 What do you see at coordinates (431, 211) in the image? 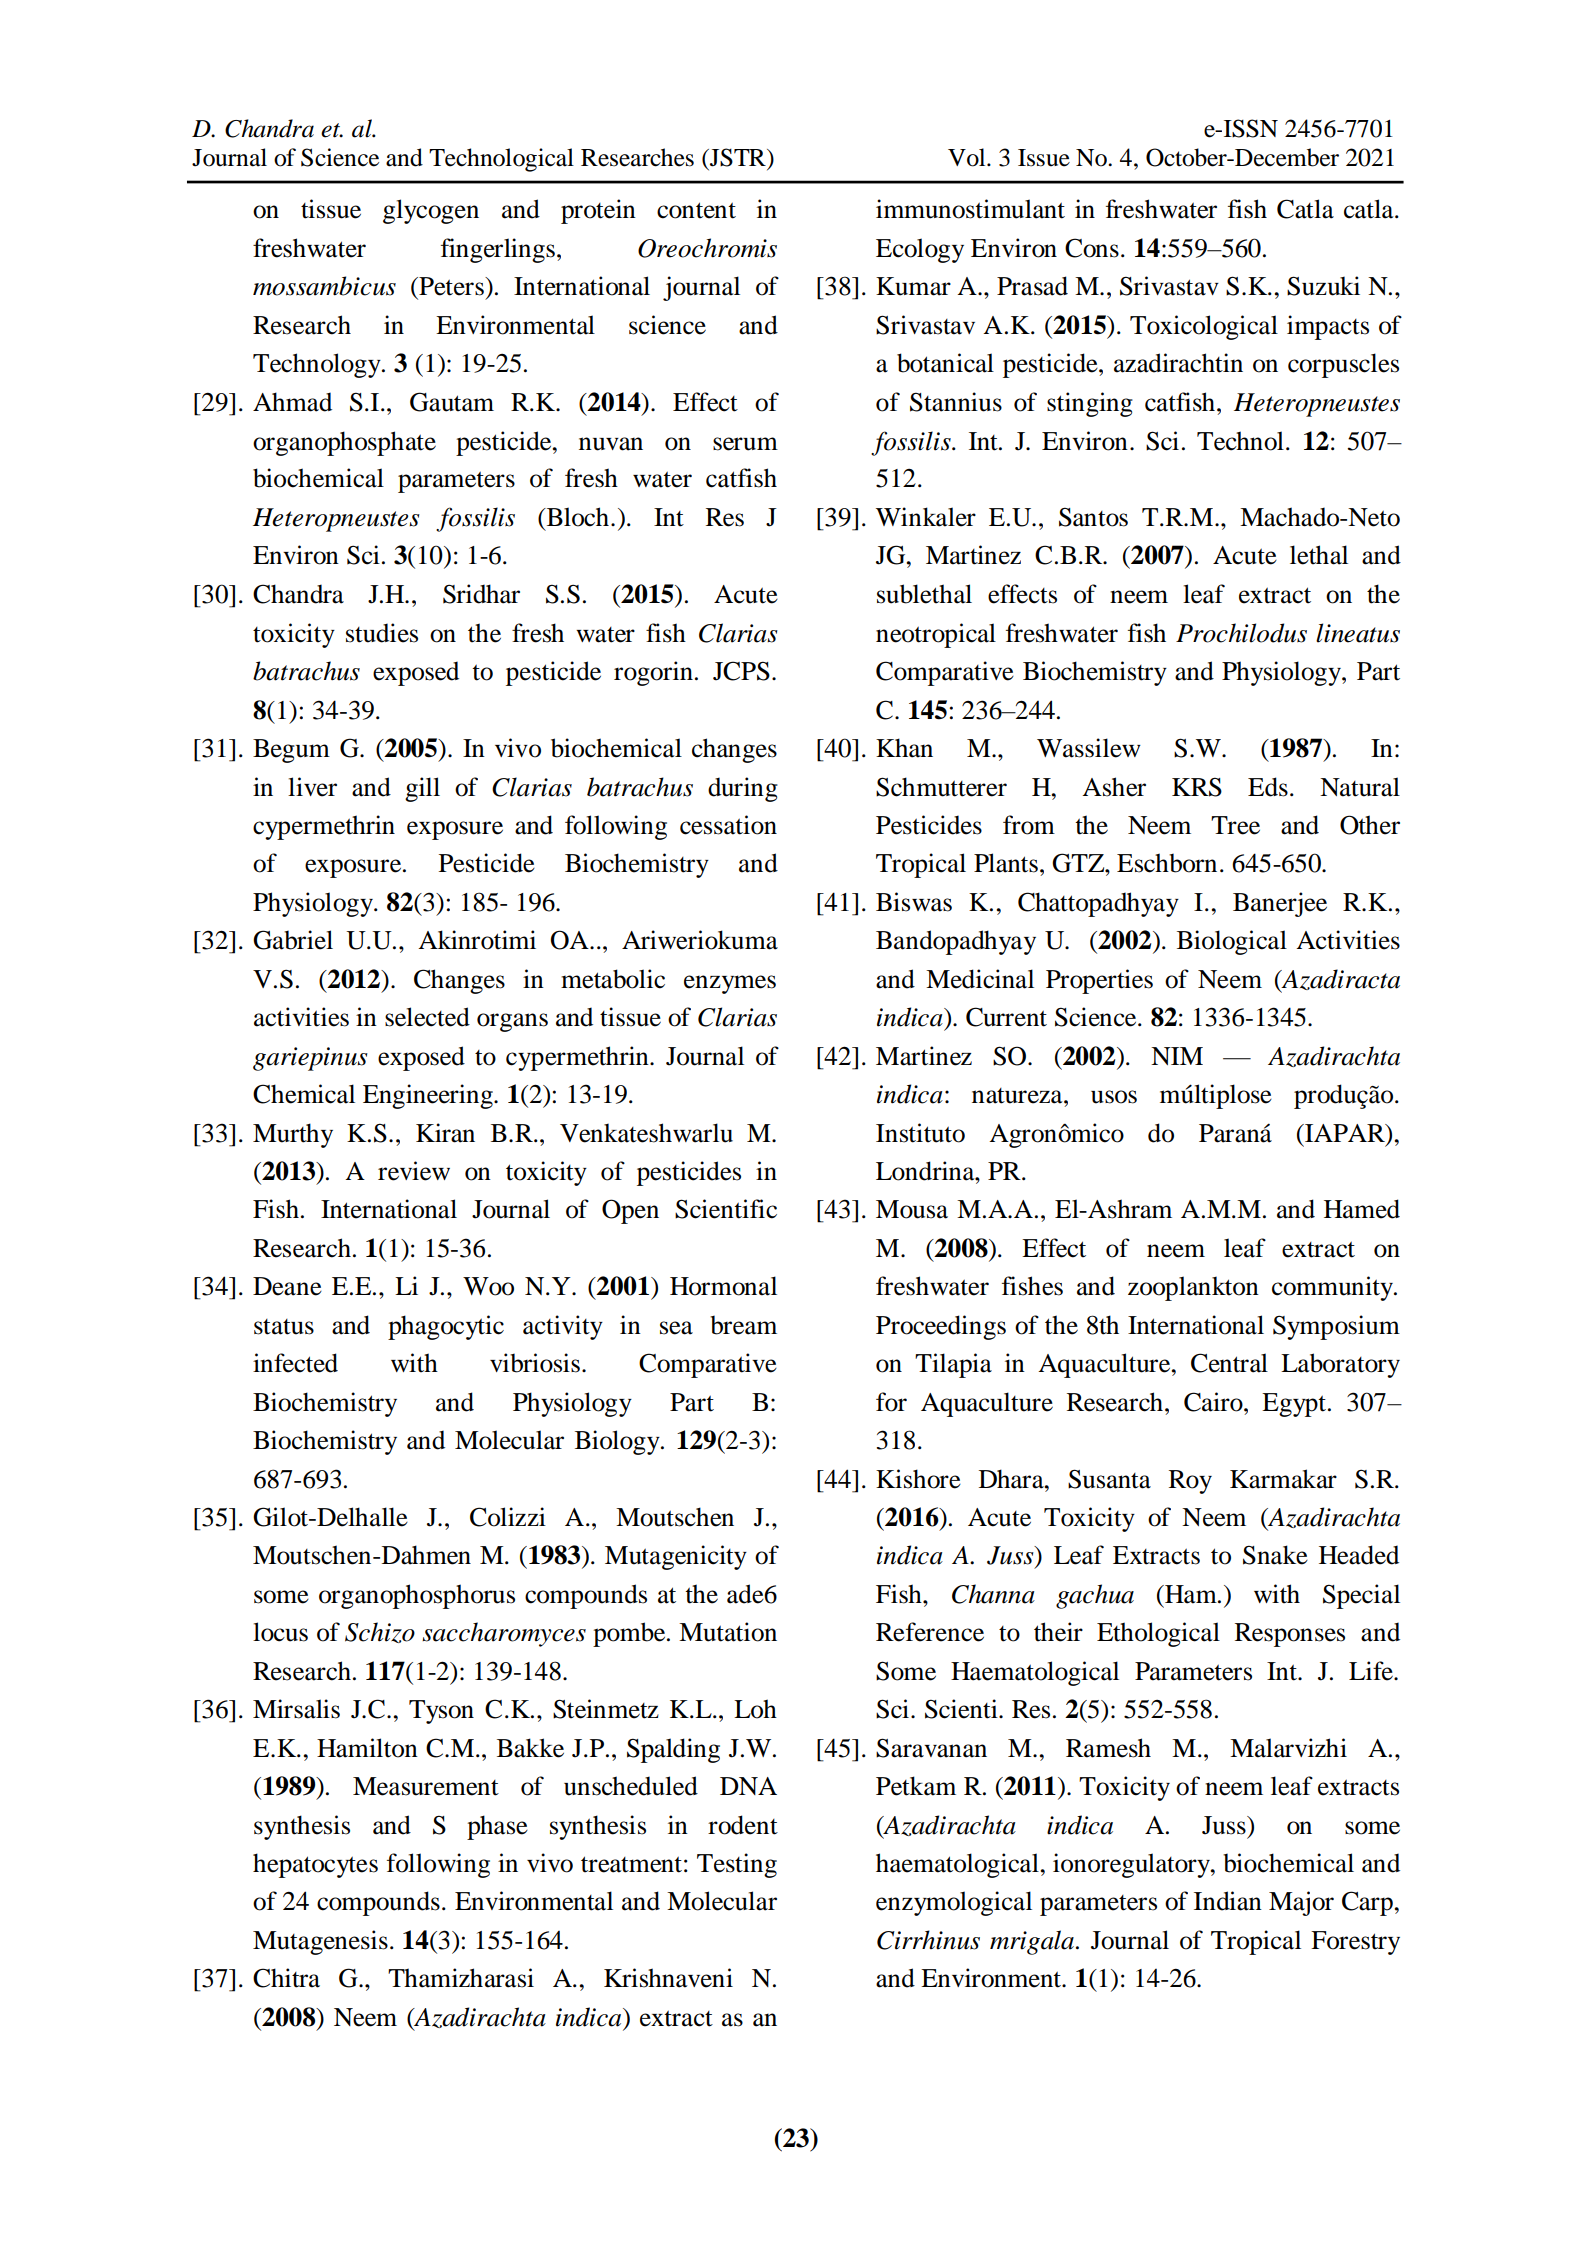
I see `glycogen` at bounding box center [431, 211].
